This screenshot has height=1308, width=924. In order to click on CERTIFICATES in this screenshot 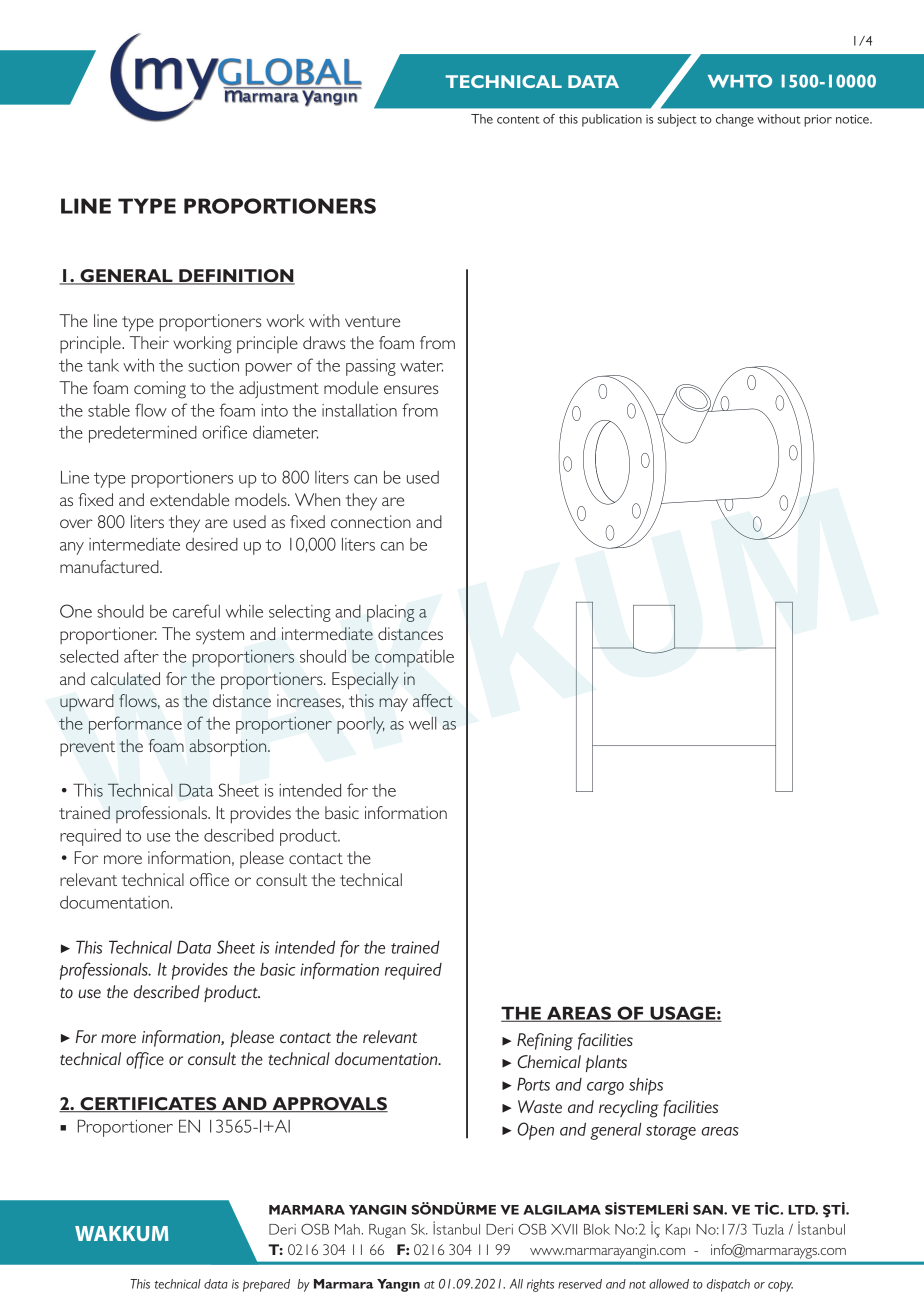, I will do `click(148, 1105)`.
